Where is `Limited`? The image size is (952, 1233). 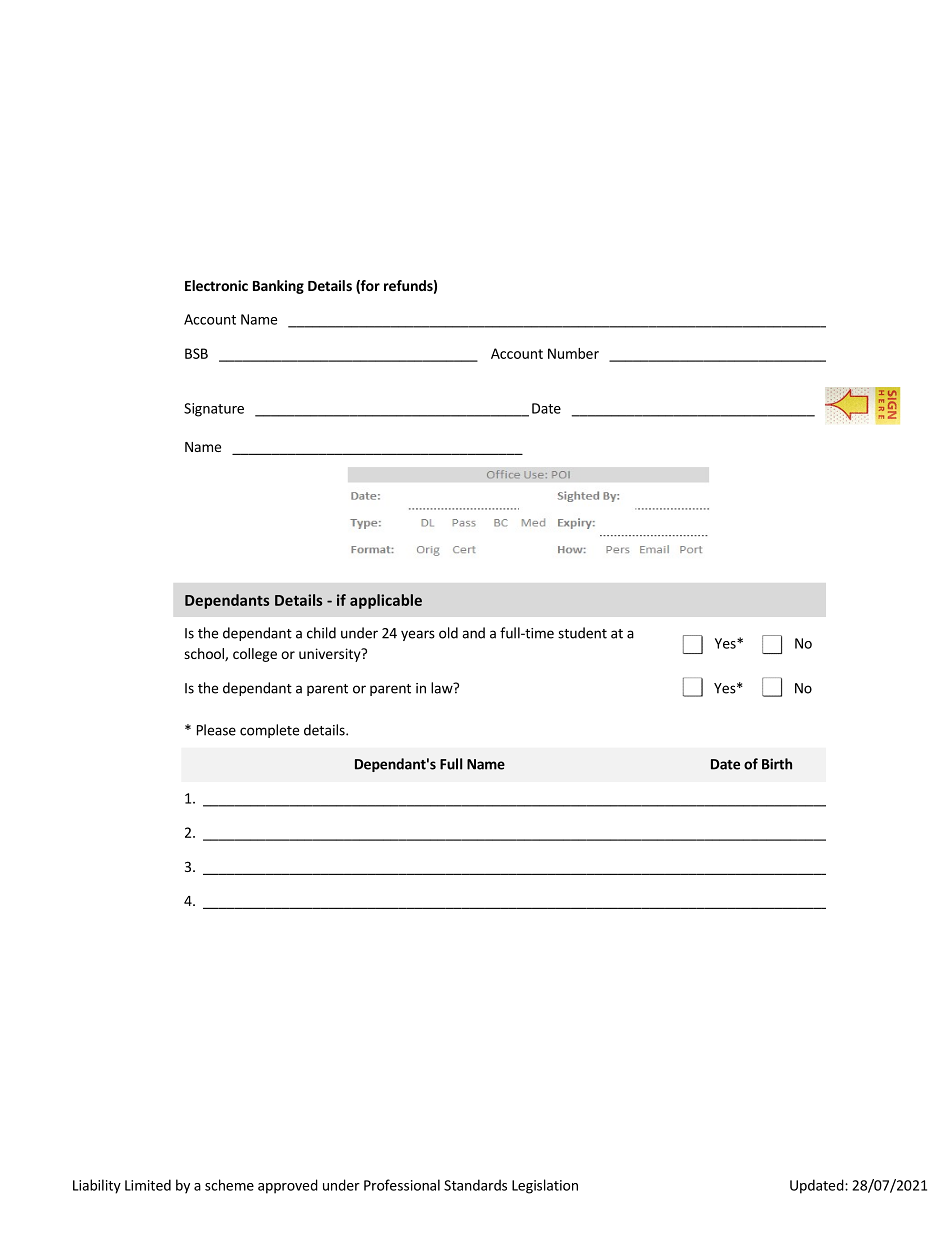
Limited is located at coordinates (148, 1185).
